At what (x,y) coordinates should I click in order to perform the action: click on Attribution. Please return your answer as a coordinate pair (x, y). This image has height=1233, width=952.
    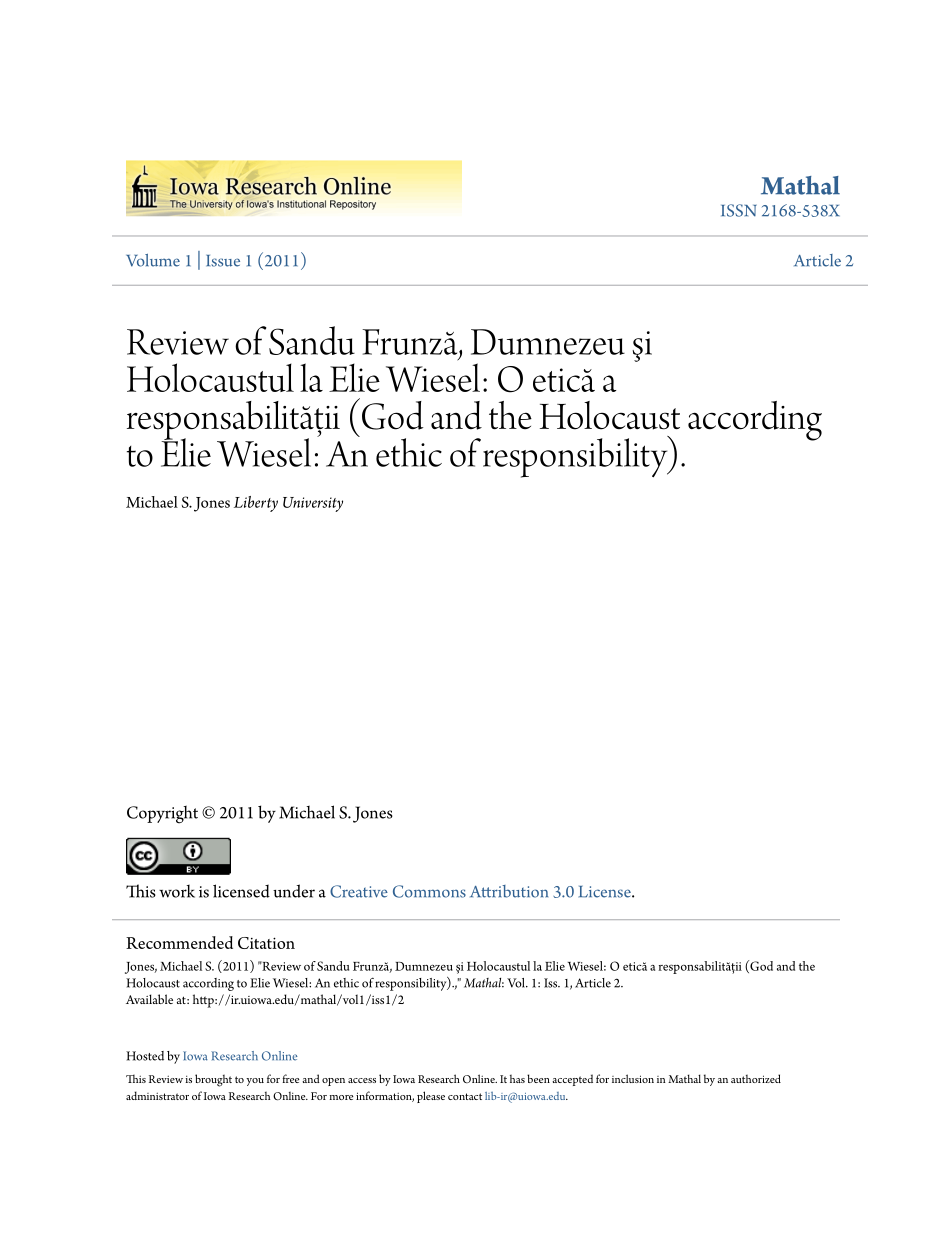
    Looking at the image, I should click on (509, 891).
